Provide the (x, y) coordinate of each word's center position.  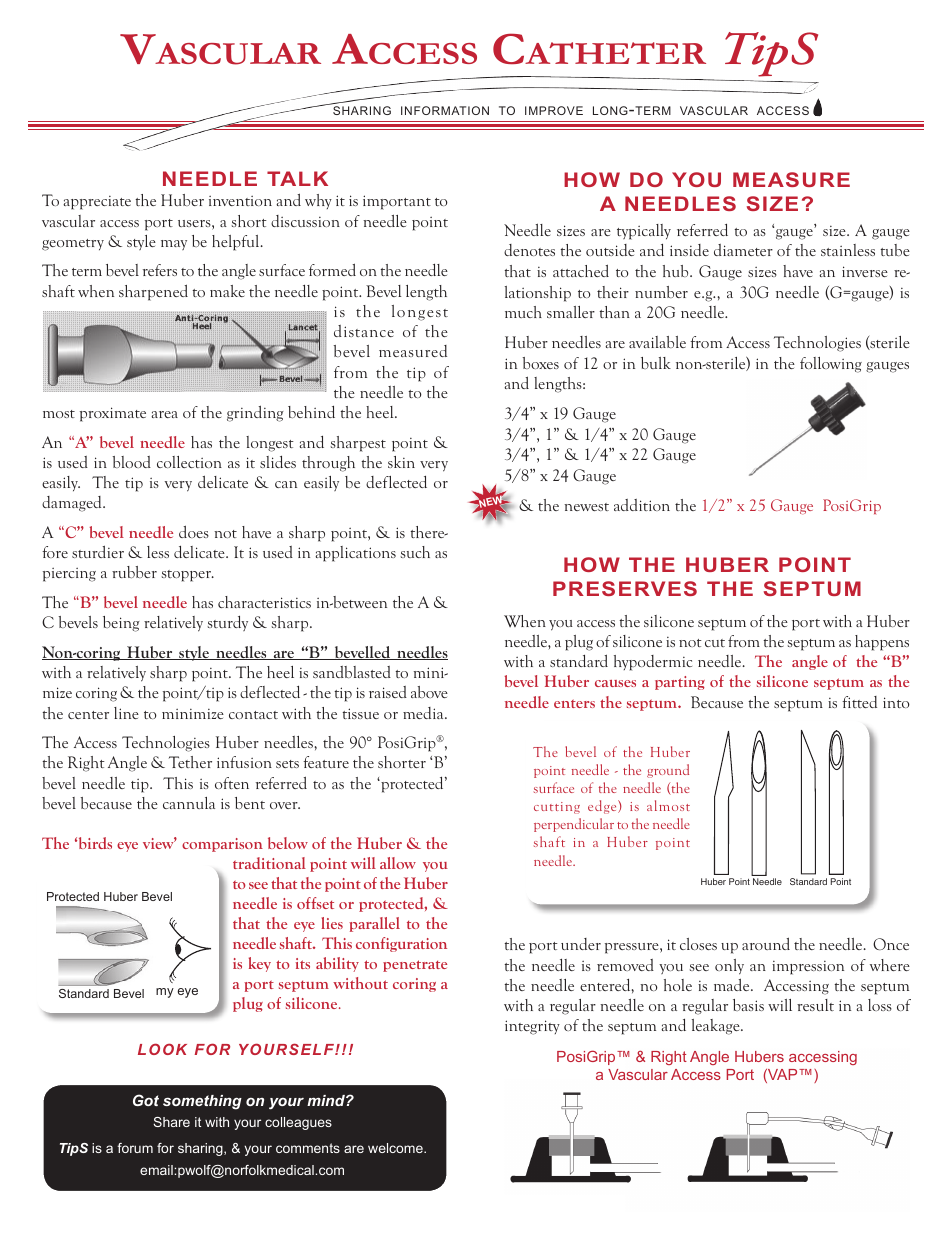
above (429, 692)
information (445, 110)
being (121, 624)
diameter (743, 250)
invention (240, 201)
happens (882, 643)
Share (171, 1122)
